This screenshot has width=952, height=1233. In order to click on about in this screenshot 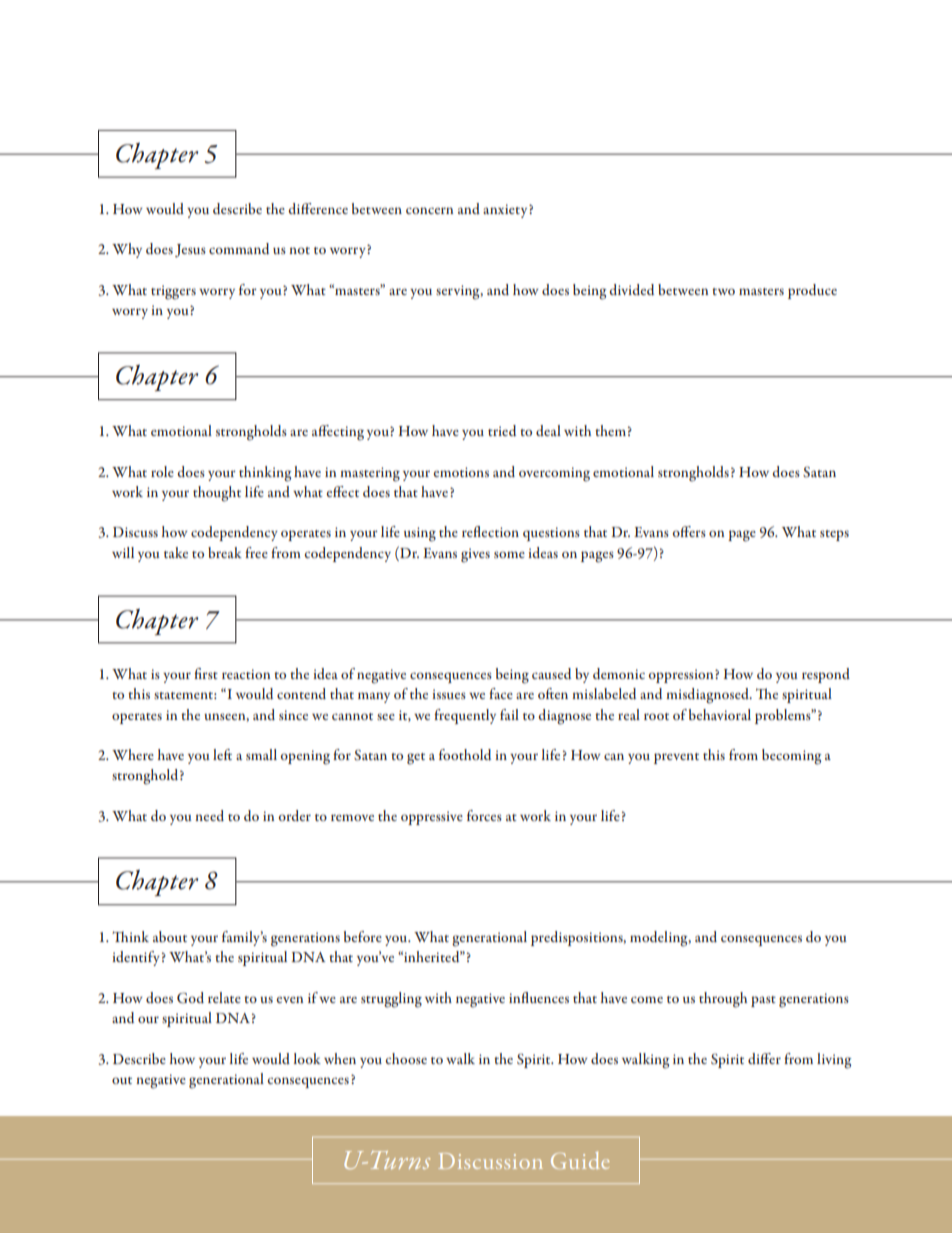, I will do `click(170, 936)`.
